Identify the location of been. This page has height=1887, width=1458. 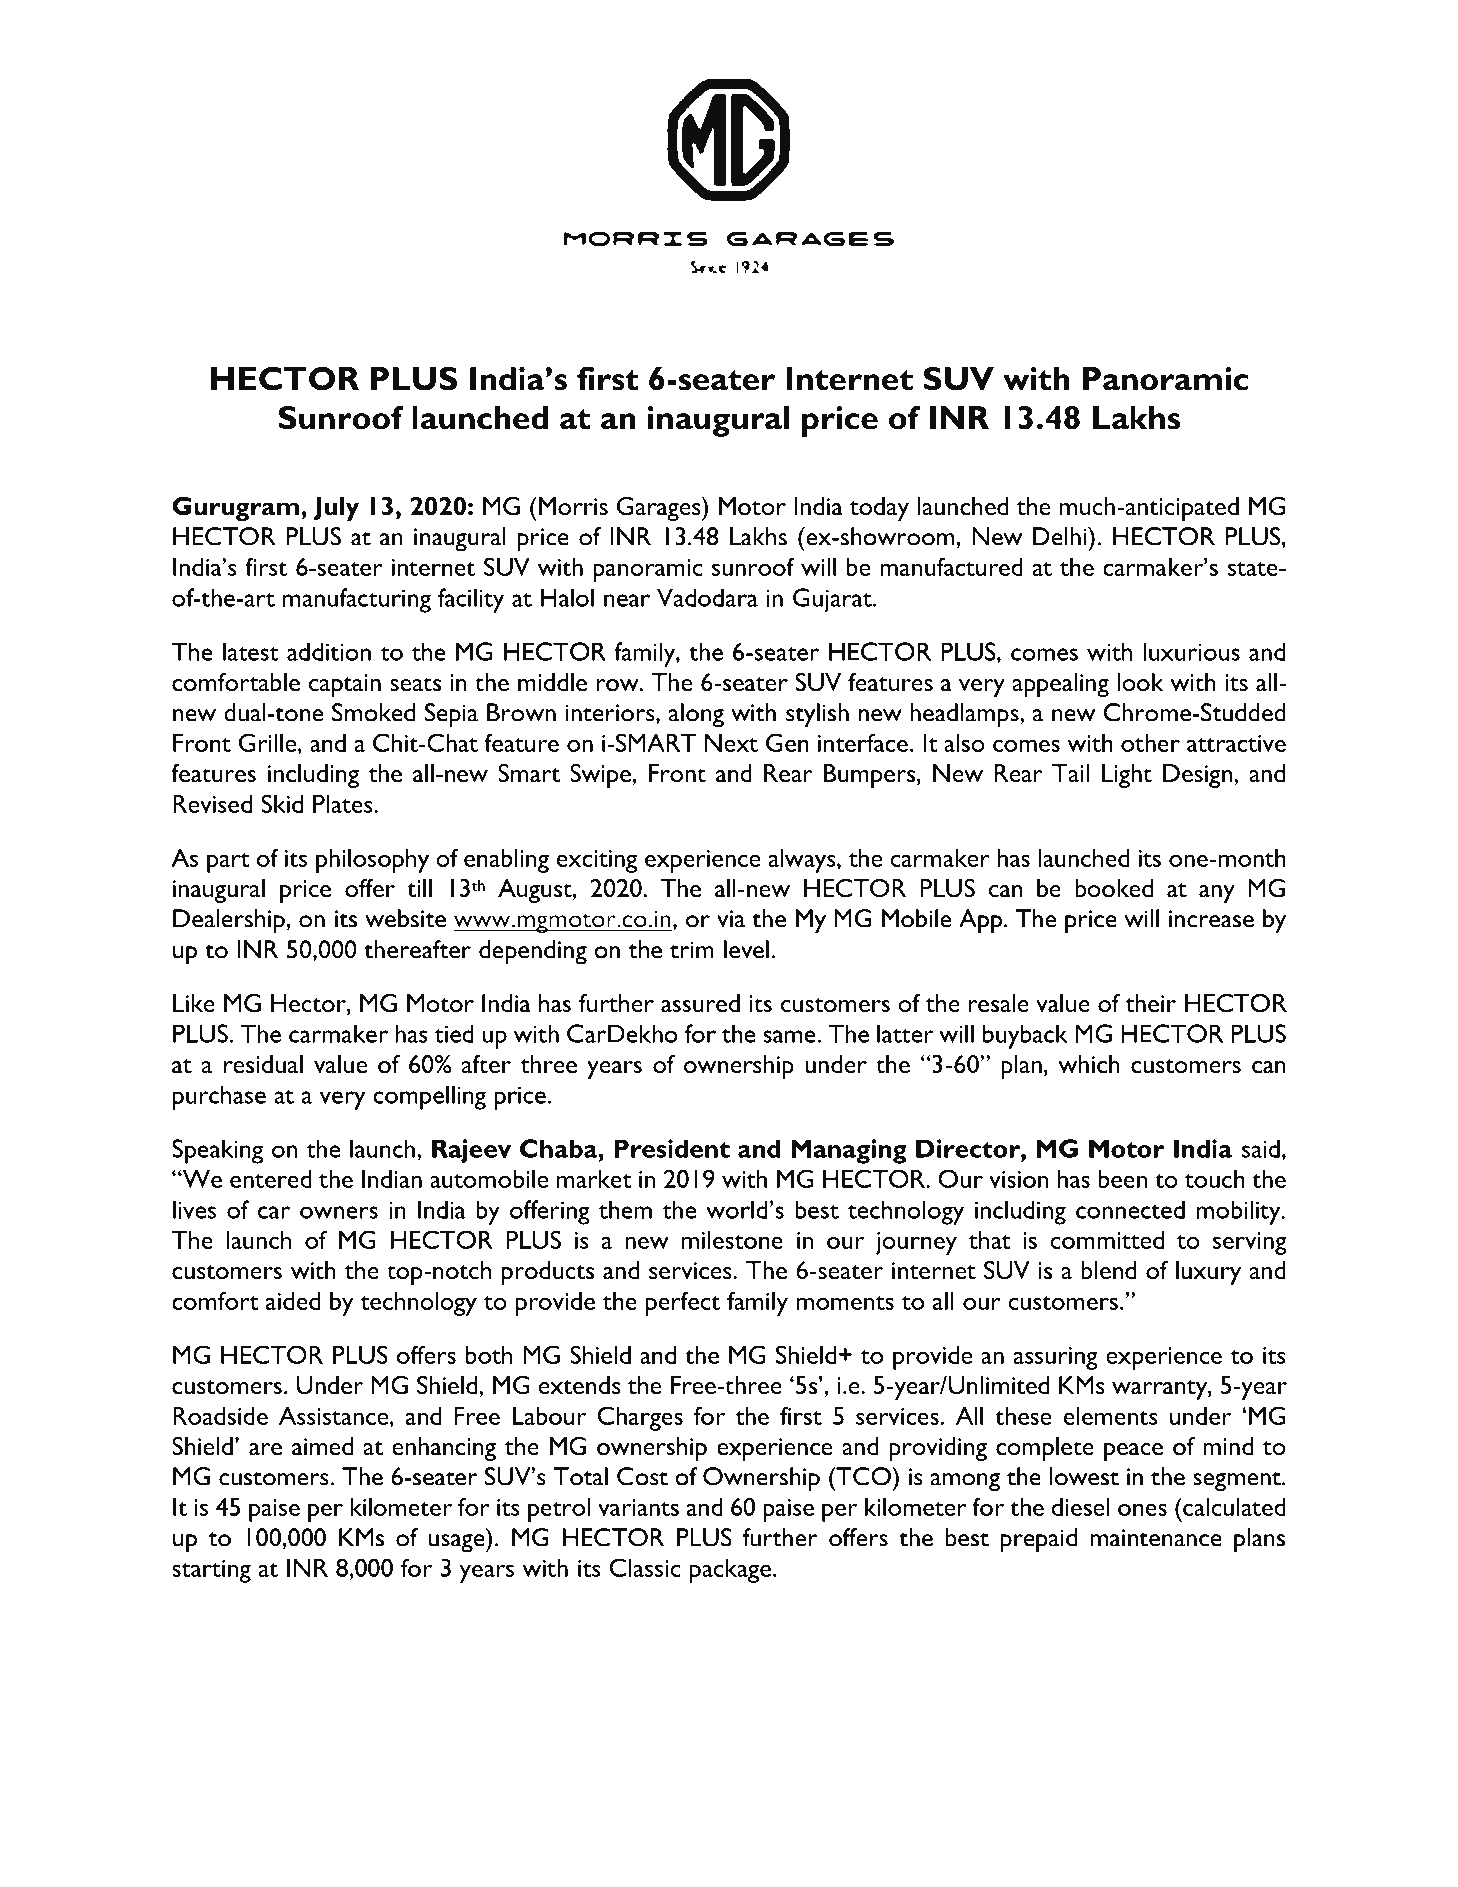
(1122, 1179).
